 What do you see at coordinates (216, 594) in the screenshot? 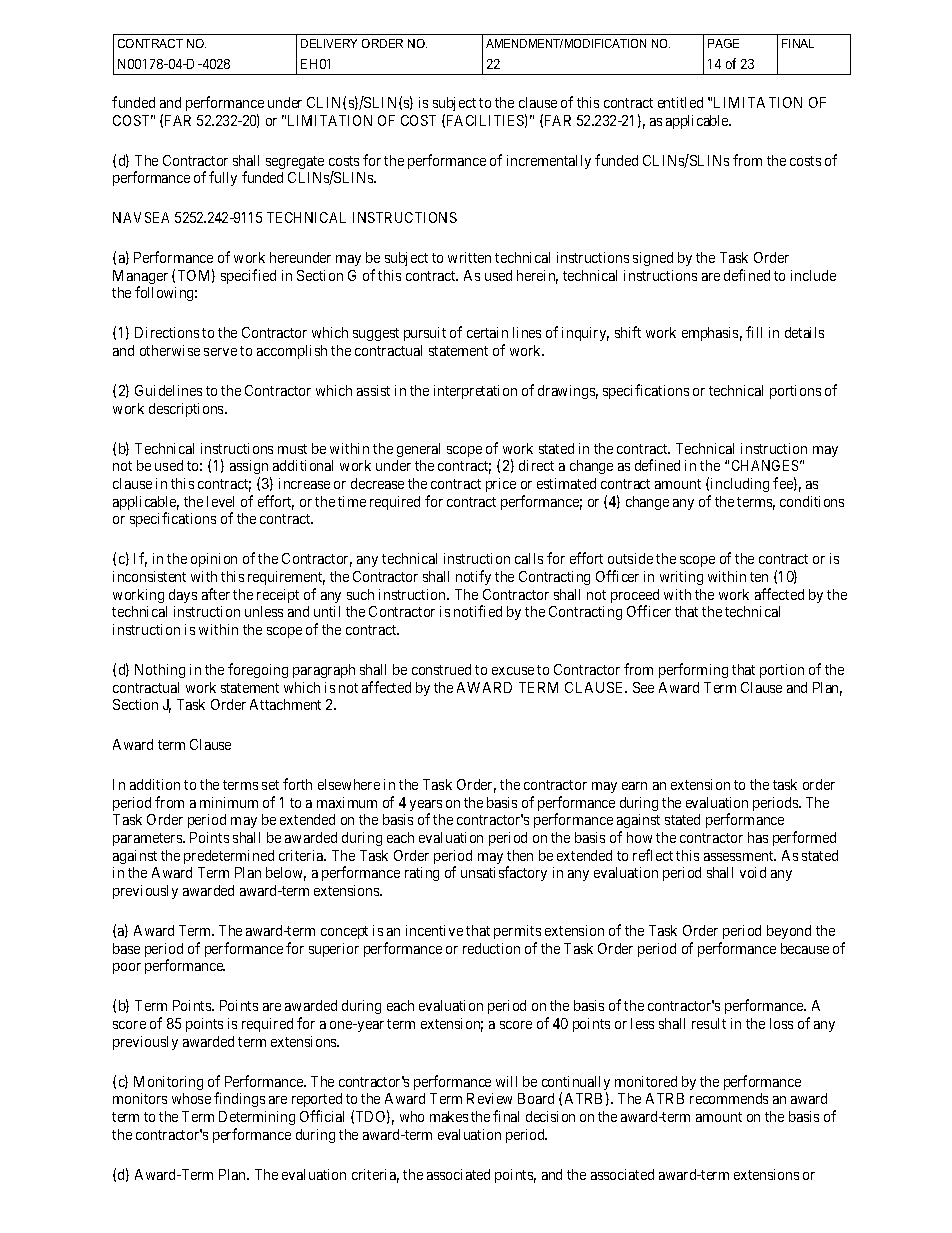
I see `after` at bounding box center [216, 594].
